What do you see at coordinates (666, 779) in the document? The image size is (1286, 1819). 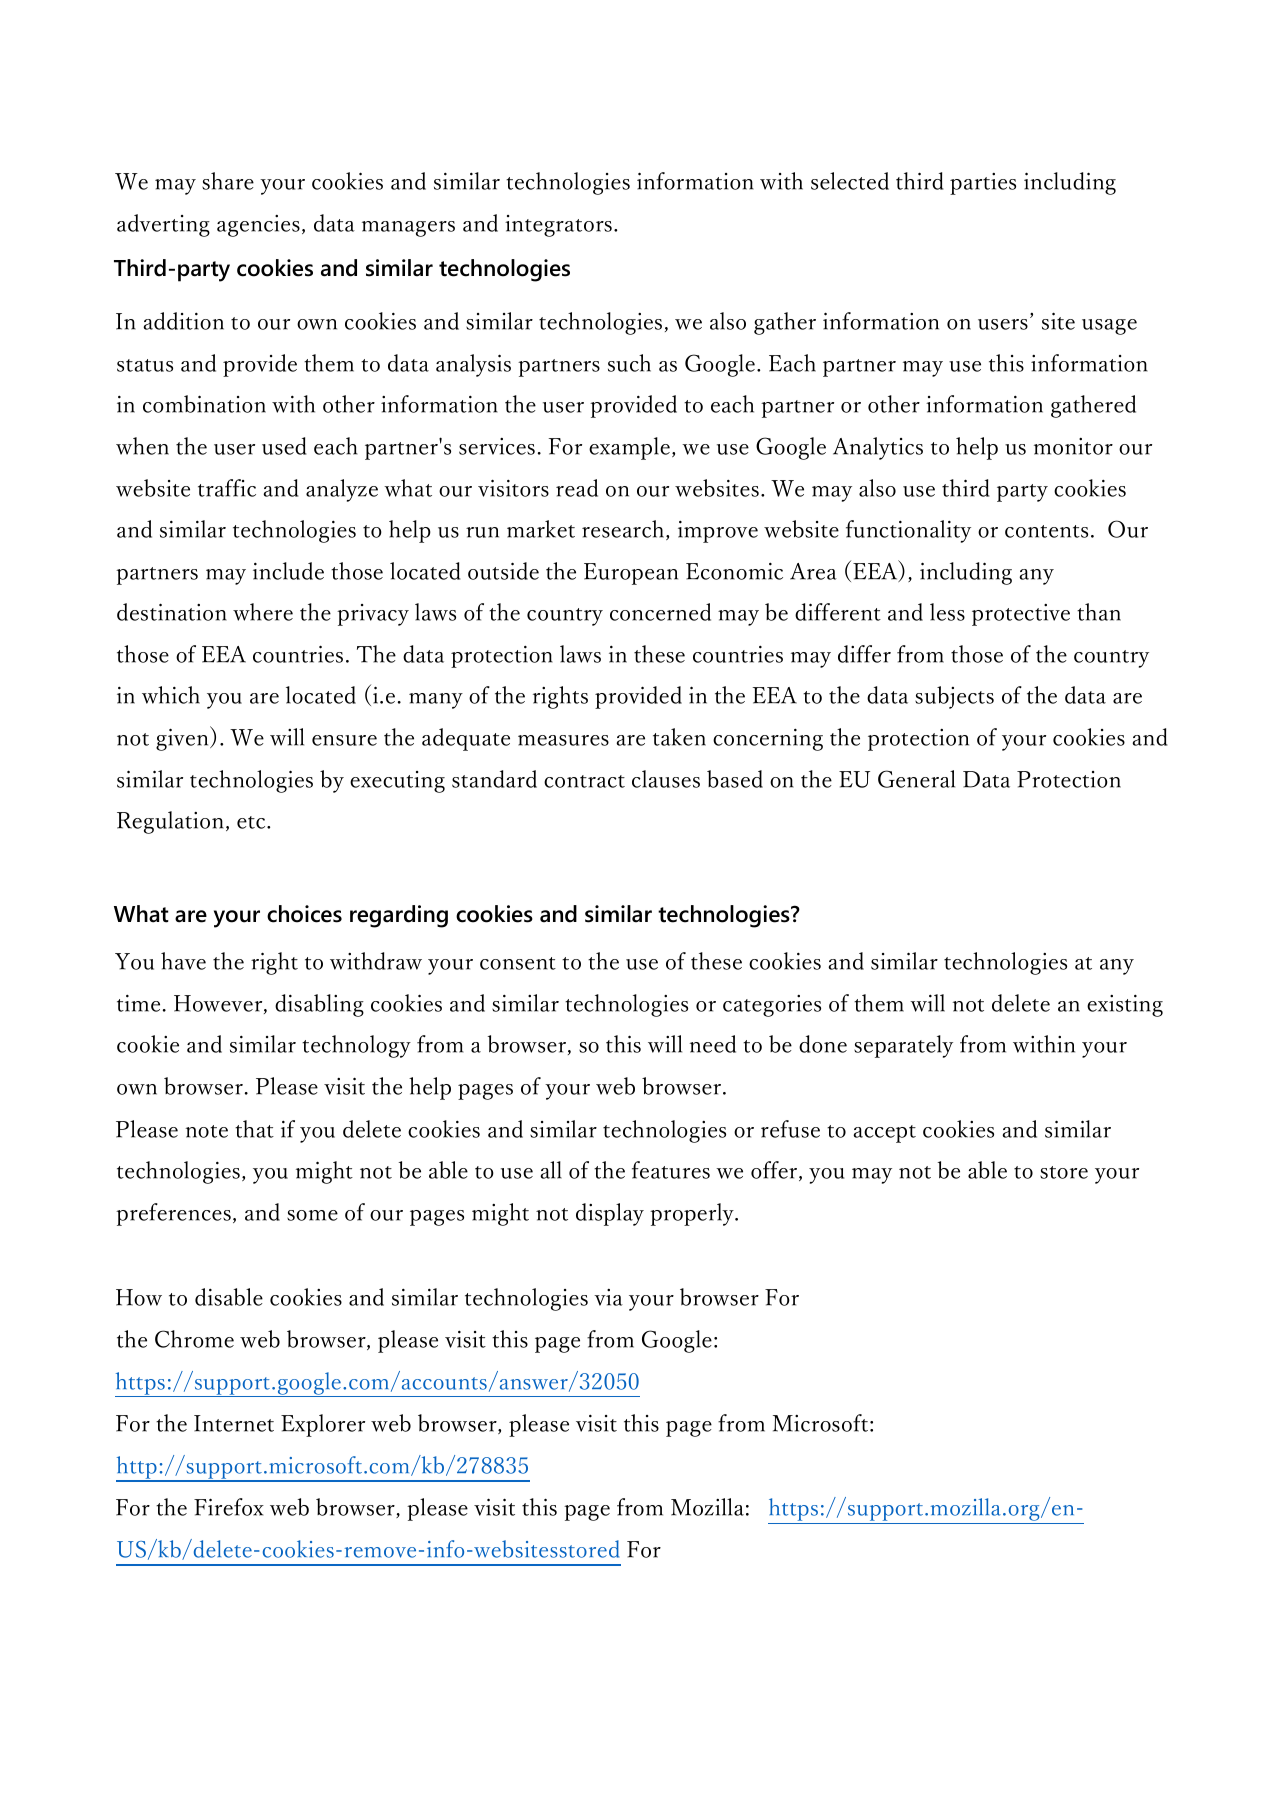 I see `clauses` at bounding box center [666, 779].
